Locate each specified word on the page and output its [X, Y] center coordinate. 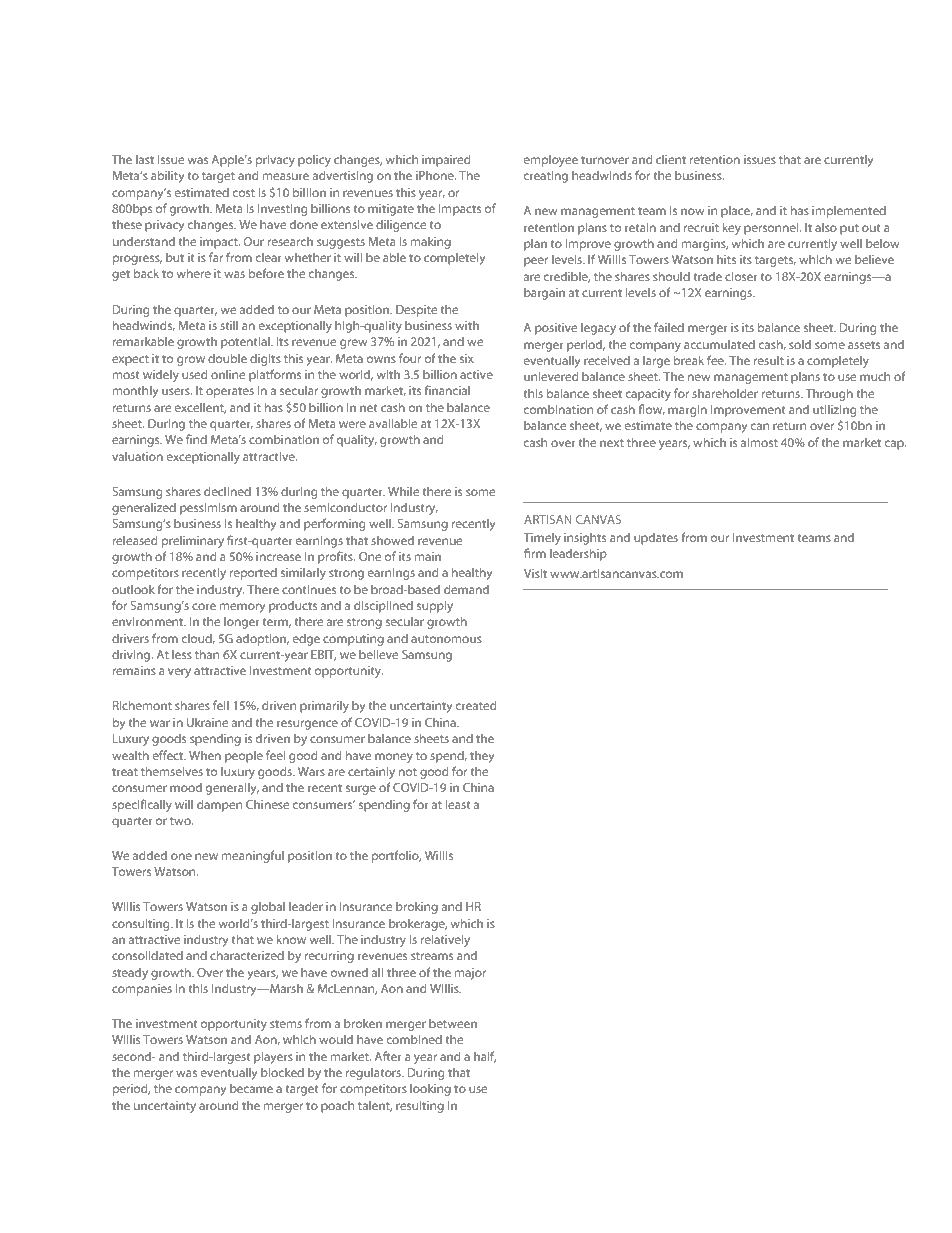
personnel [772, 228]
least [458, 804]
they [482, 756]
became [251, 1088]
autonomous [446, 639]
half [485, 1057]
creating [546, 177]
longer [242, 622]
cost [244, 193]
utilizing [834, 410]
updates [656, 538]
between [453, 1023]
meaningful [253, 856]
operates [230, 392]
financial [447, 390]
